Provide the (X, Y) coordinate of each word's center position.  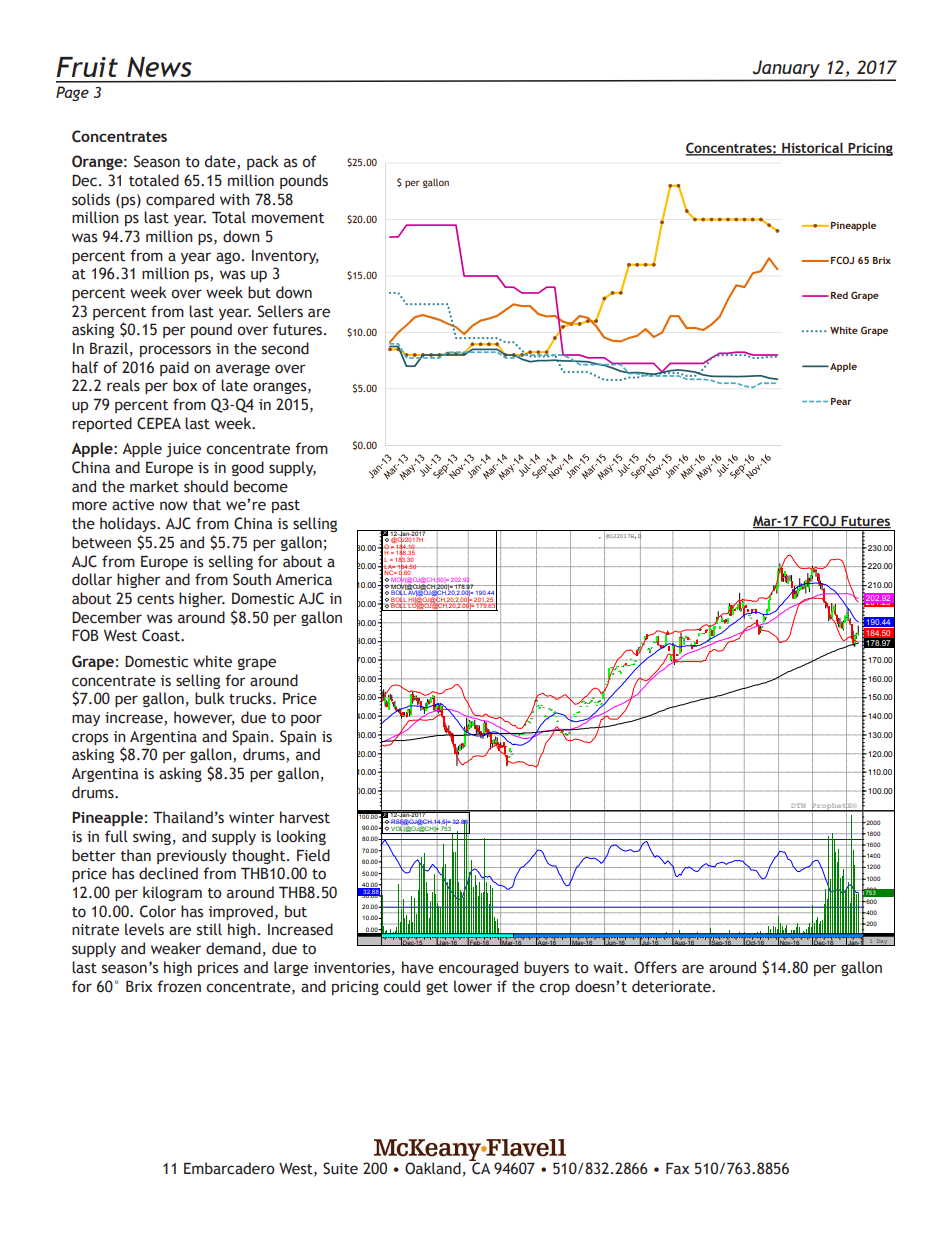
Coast (162, 635)
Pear (841, 401)
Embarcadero (229, 1168)
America (304, 580)
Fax (677, 1168)
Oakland (433, 1168)
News (159, 67)
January (787, 70)
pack (263, 162)
